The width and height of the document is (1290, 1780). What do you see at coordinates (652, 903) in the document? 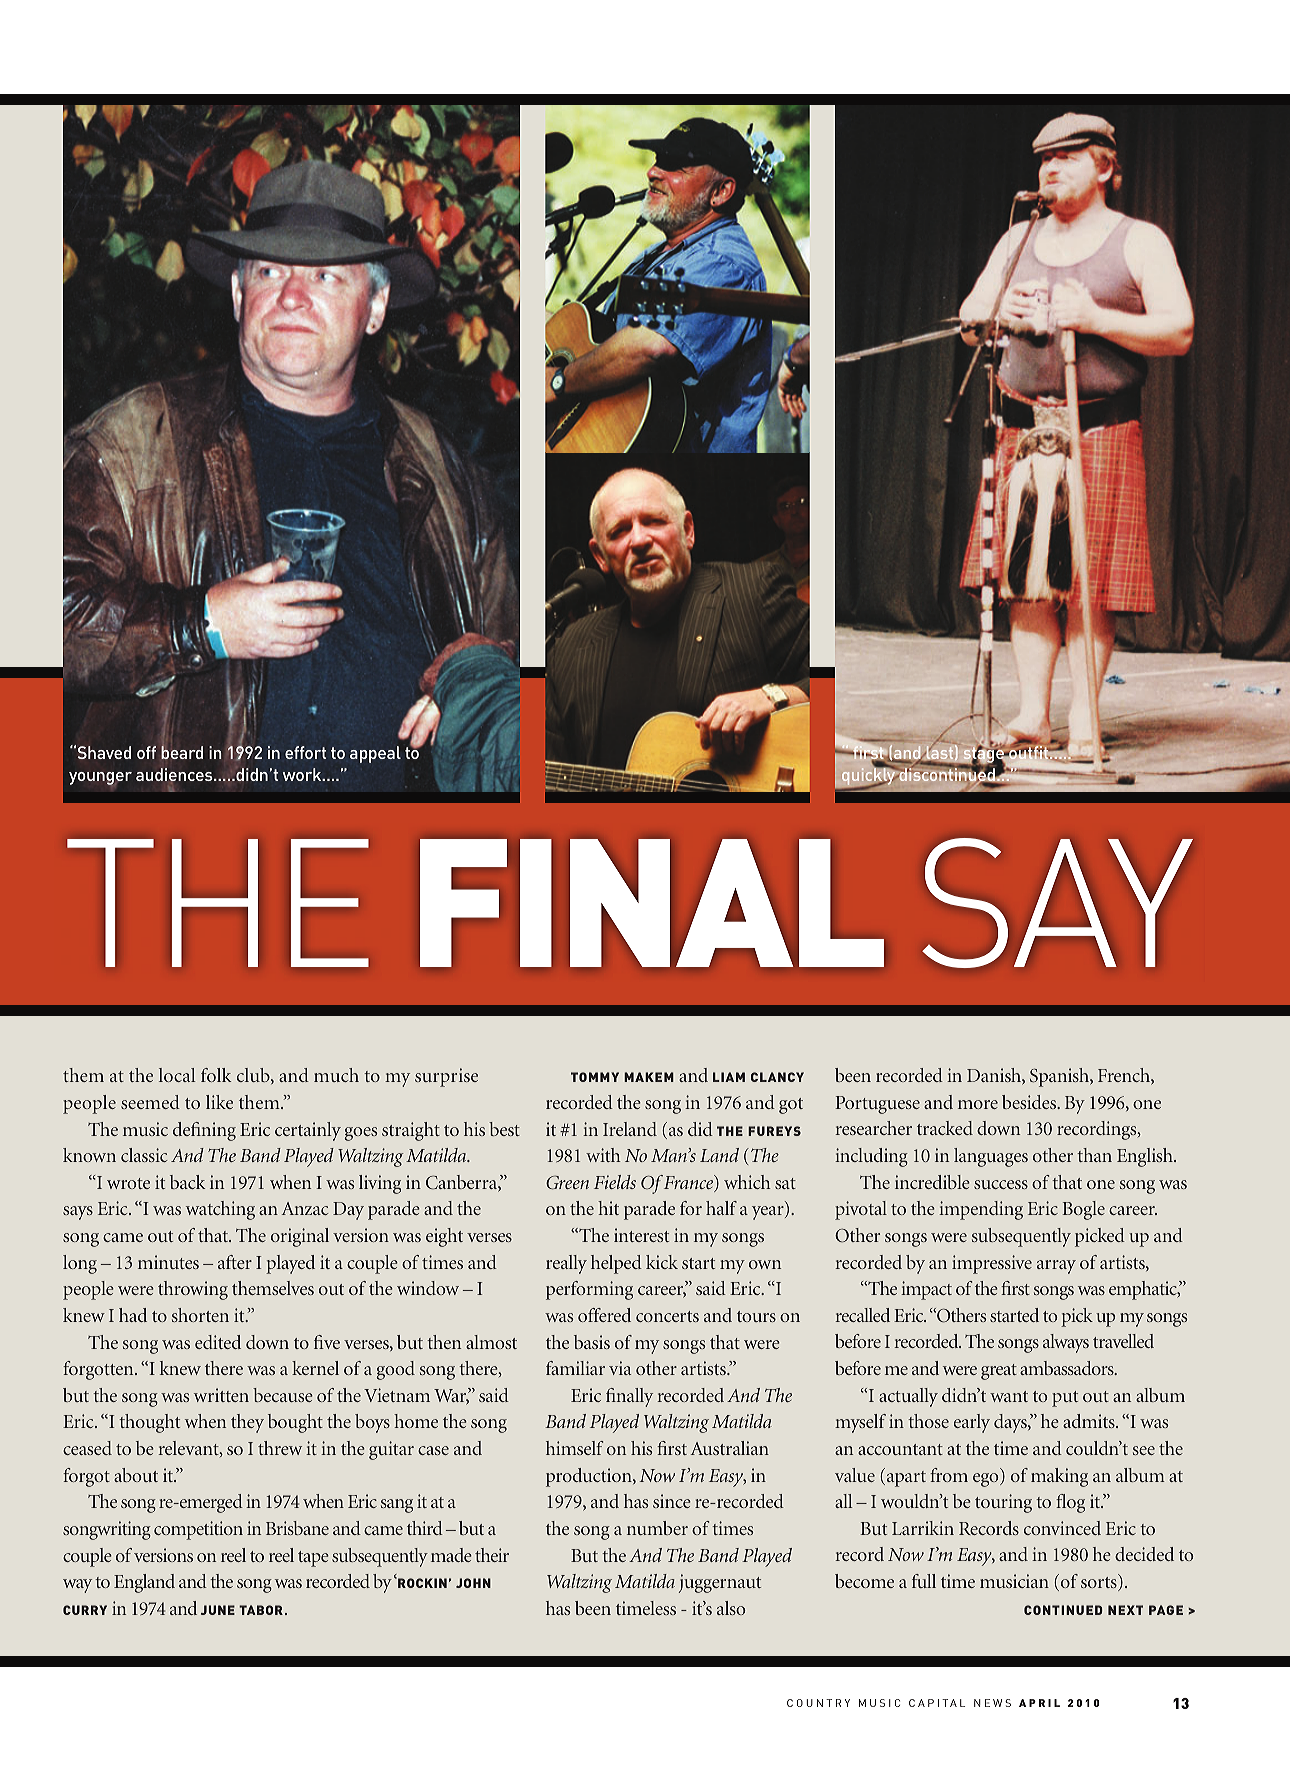
I see `FINAL` at bounding box center [652, 903].
